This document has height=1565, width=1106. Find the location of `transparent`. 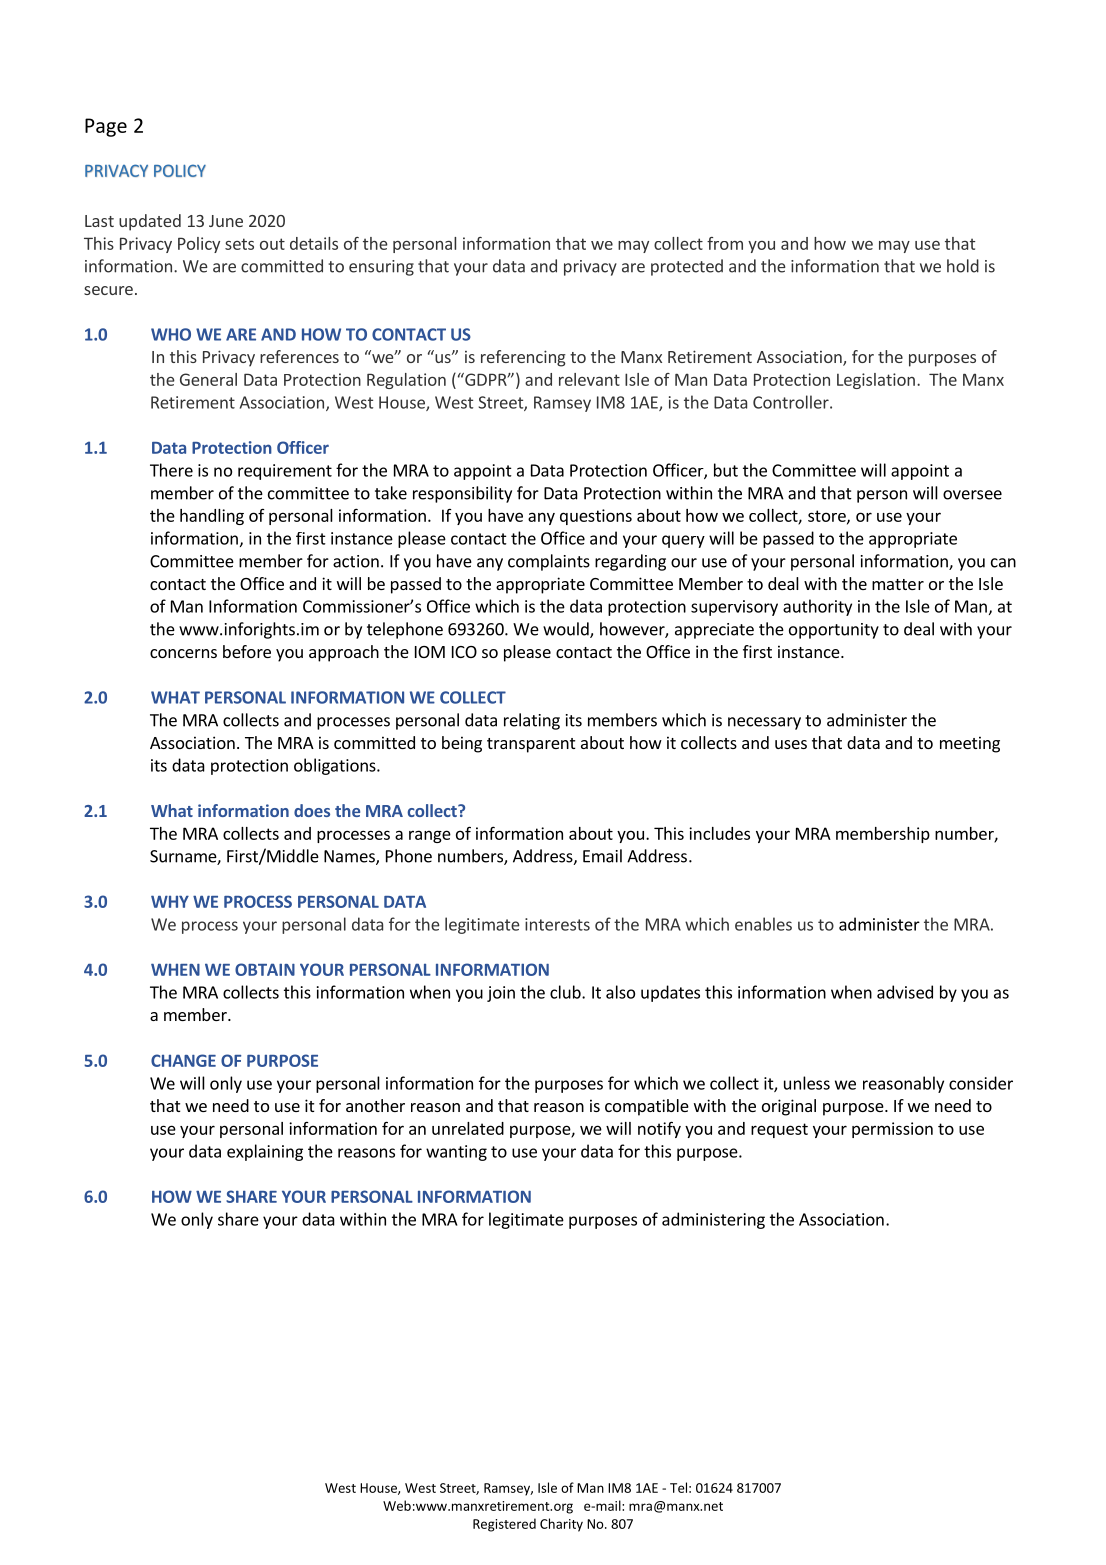

transparent is located at coordinates (531, 745).
